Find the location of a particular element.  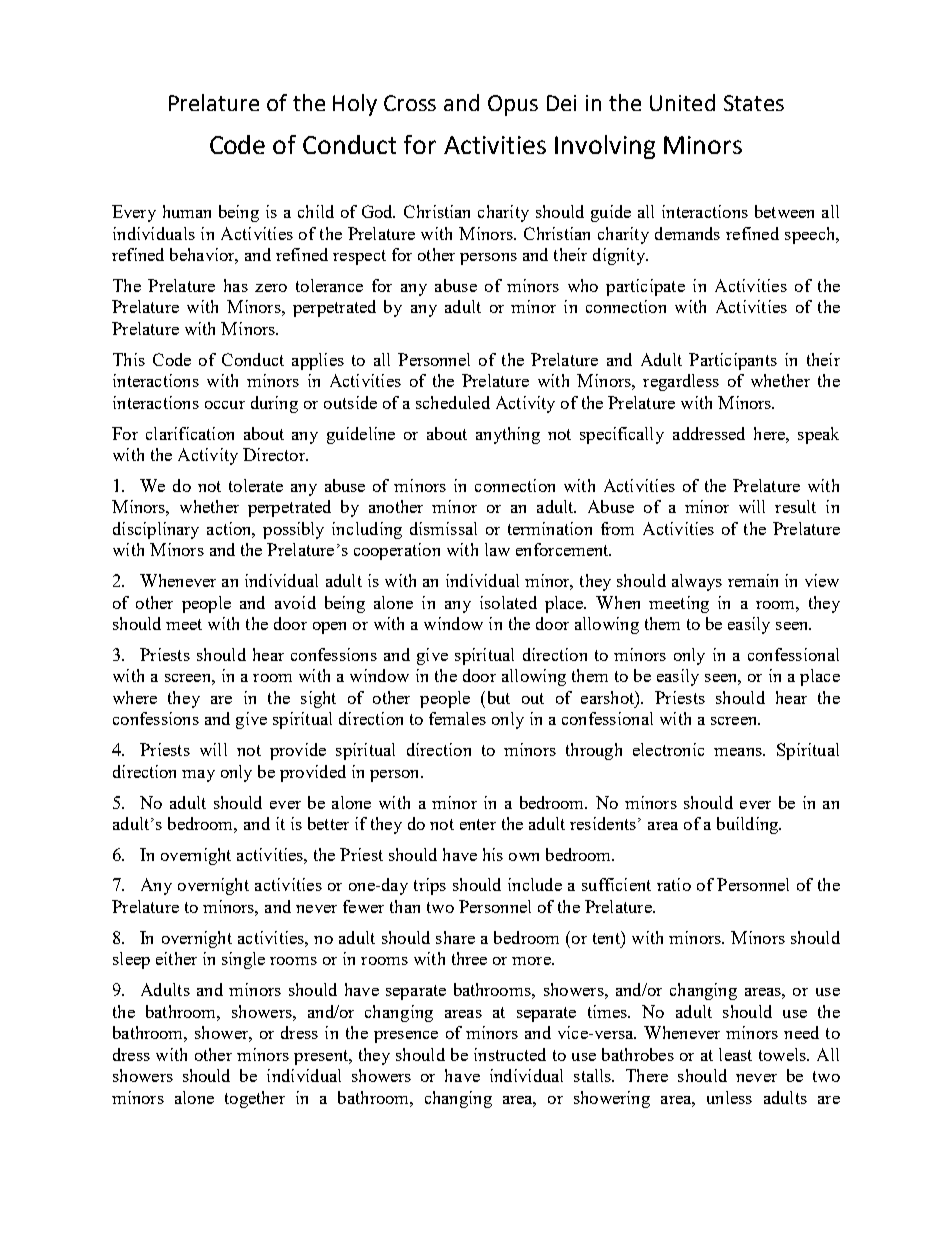

isolated is located at coordinates (508, 602).
